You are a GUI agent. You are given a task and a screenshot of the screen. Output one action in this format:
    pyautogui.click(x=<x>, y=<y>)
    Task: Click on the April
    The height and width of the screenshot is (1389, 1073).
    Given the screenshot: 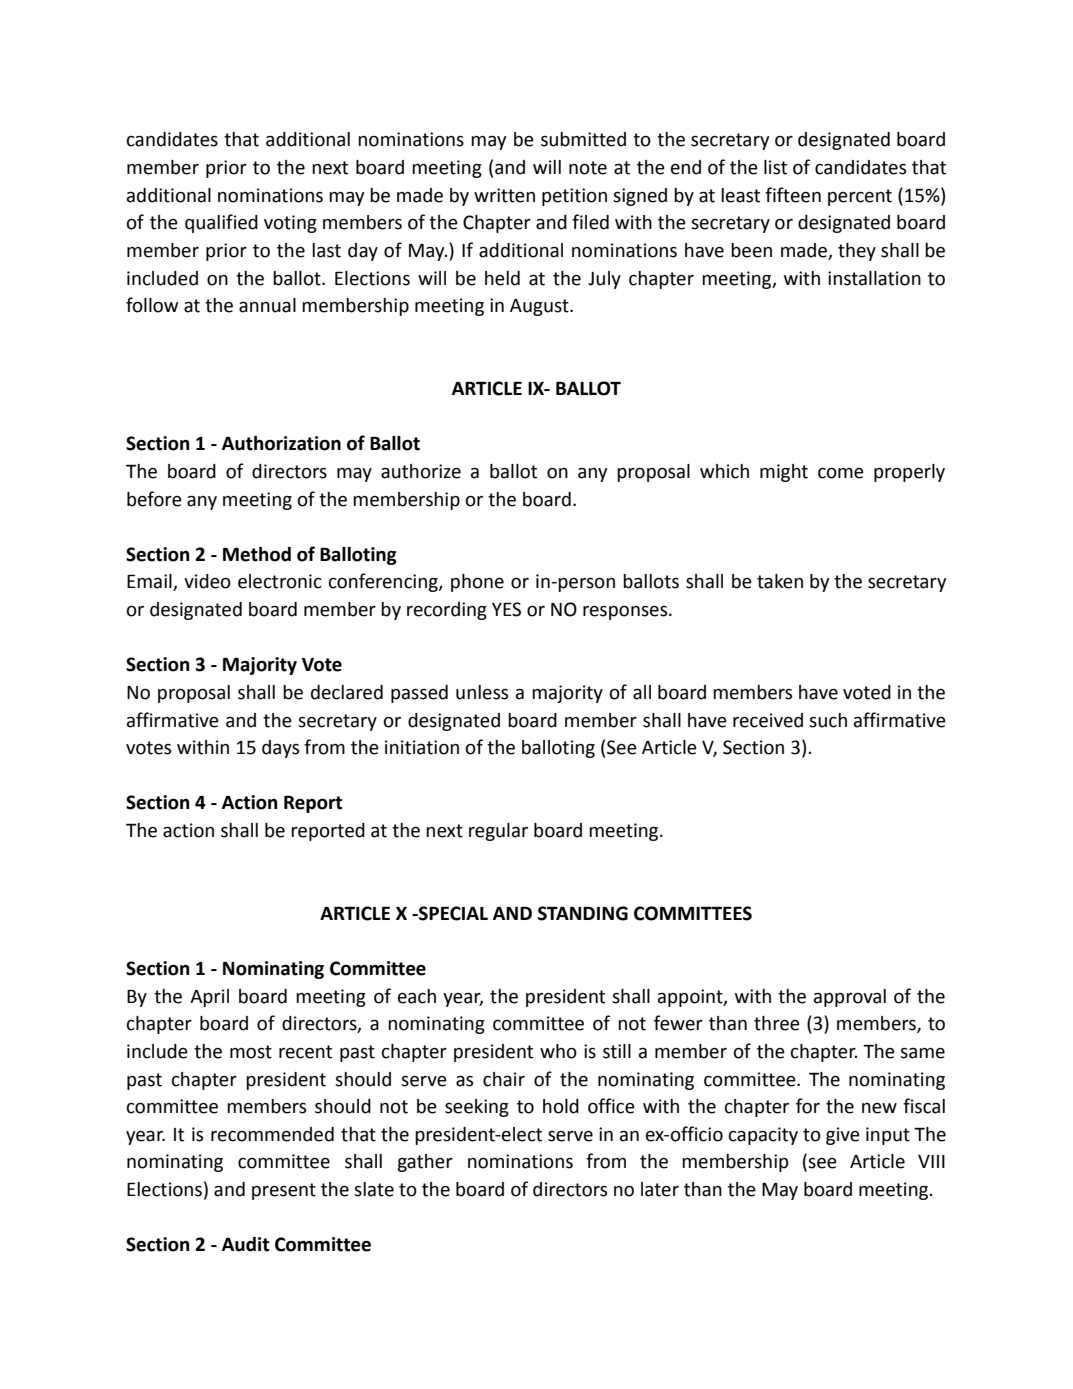 What is the action you would take?
    pyautogui.click(x=209, y=998)
